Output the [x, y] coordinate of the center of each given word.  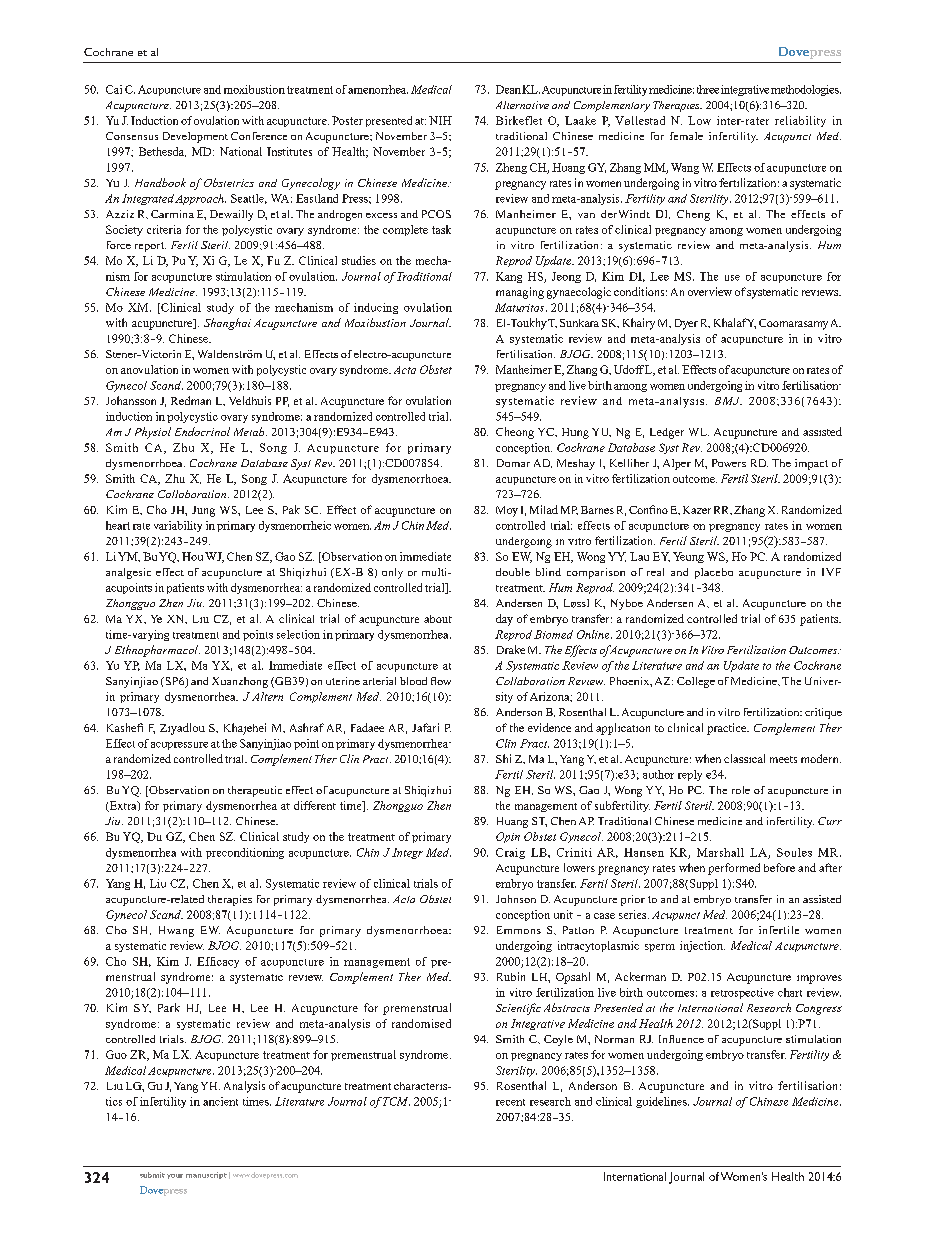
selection [298, 634]
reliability [800, 121]
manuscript [206, 1175]
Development [195, 137]
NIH [440, 120]
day [504, 620]
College [696, 682]
